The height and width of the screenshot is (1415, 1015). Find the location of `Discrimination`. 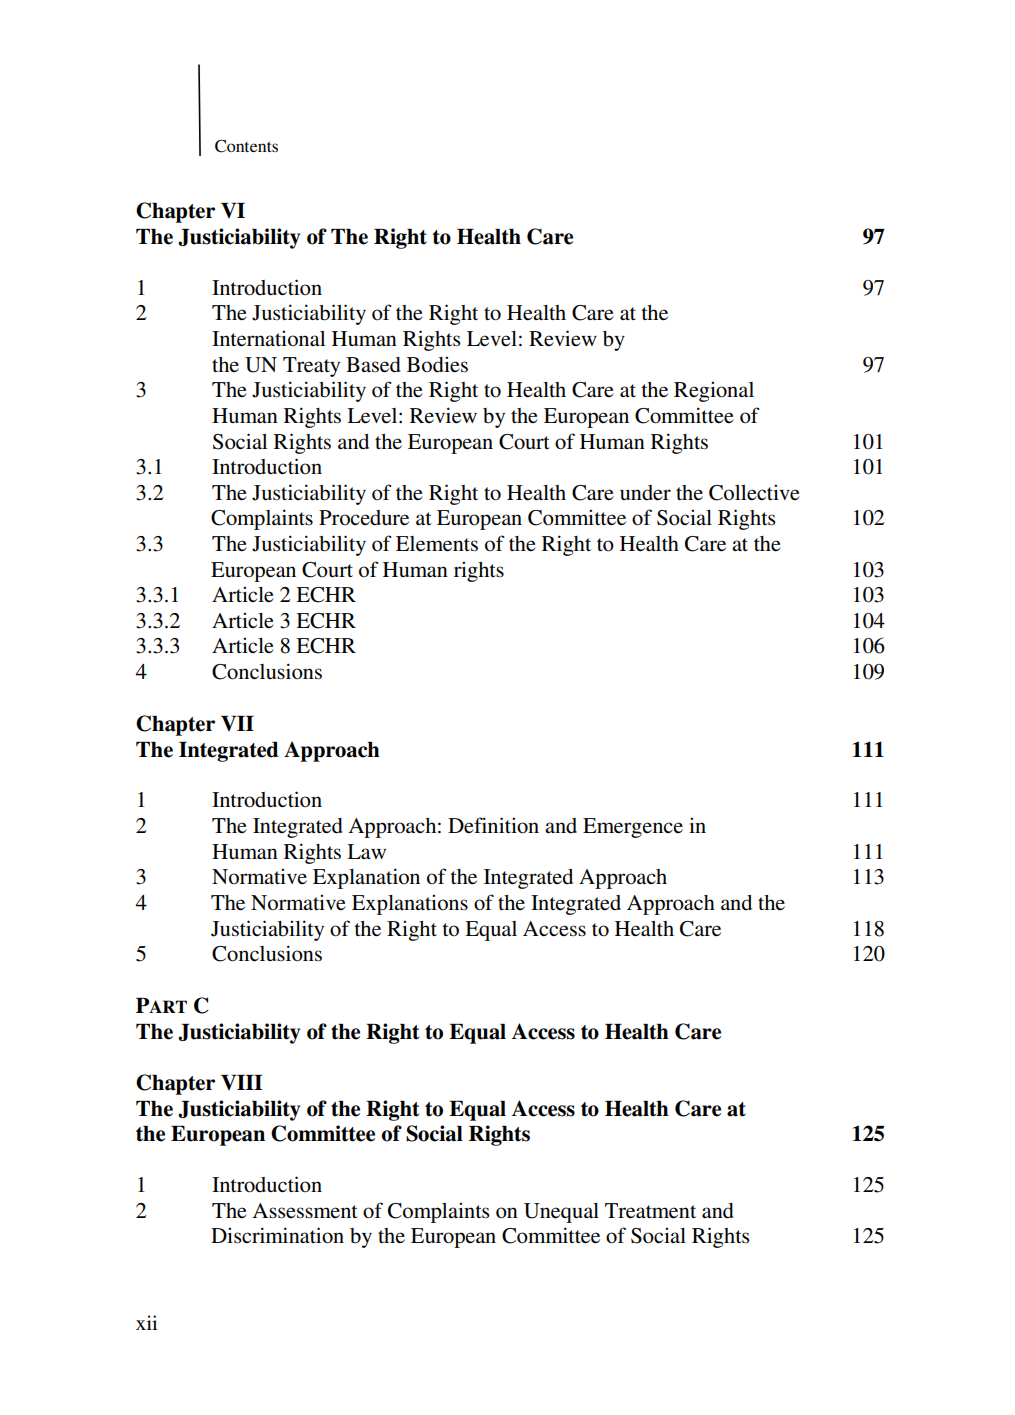

Discrimination is located at coordinates (277, 1235).
